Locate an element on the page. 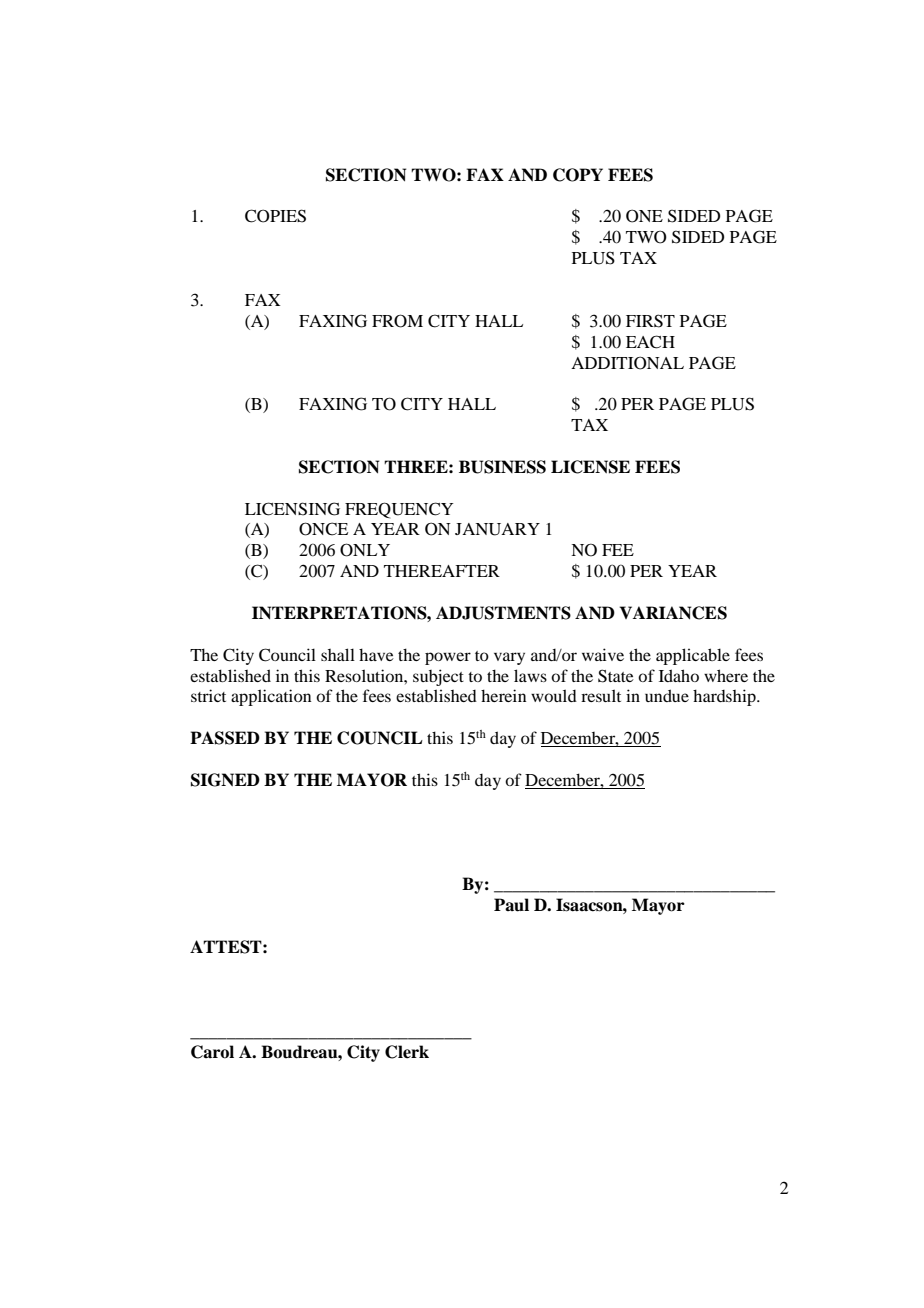  LICENSING is located at coordinates (292, 509).
